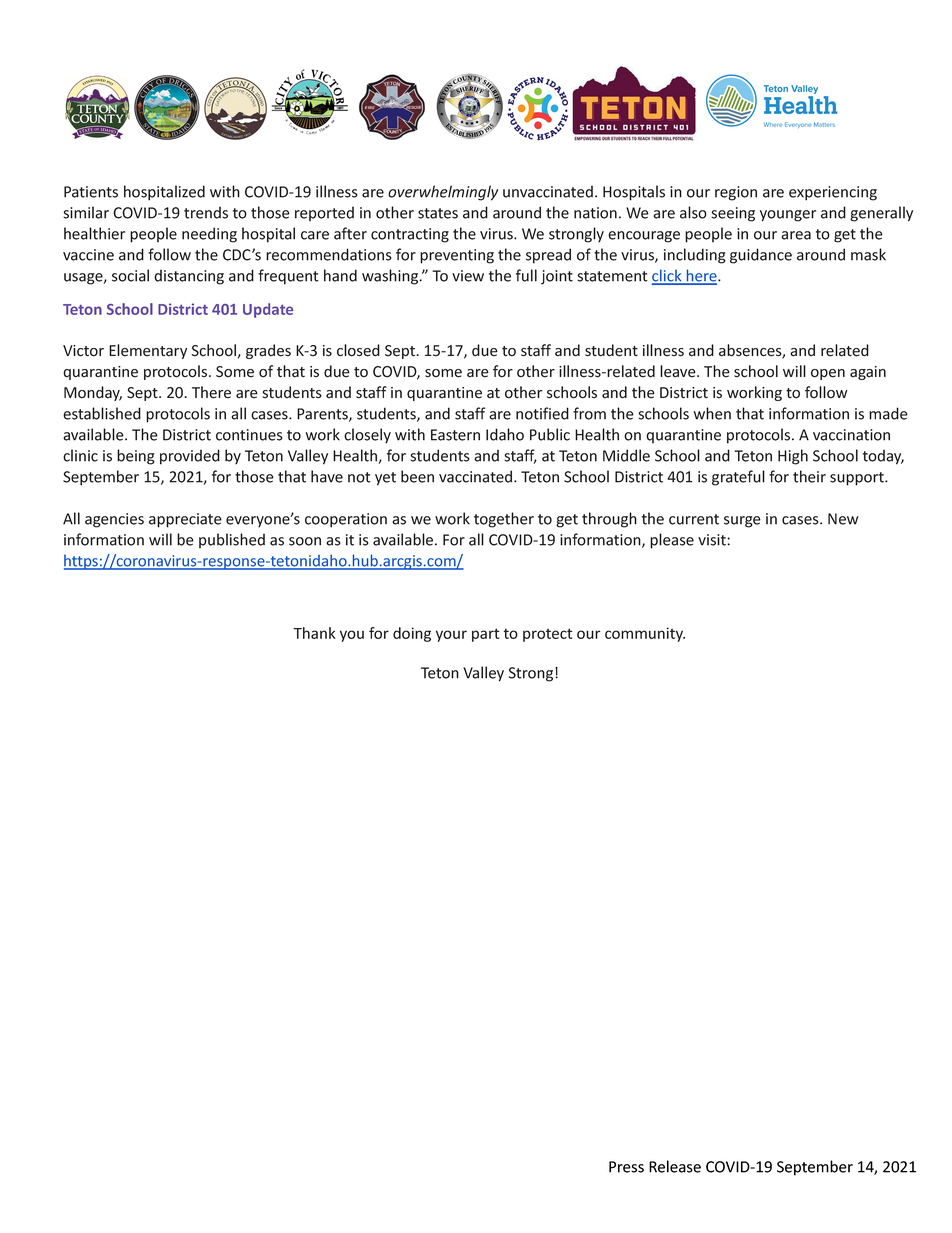  Describe the element at coordinates (793, 457) in the image. I see `High` at that location.
